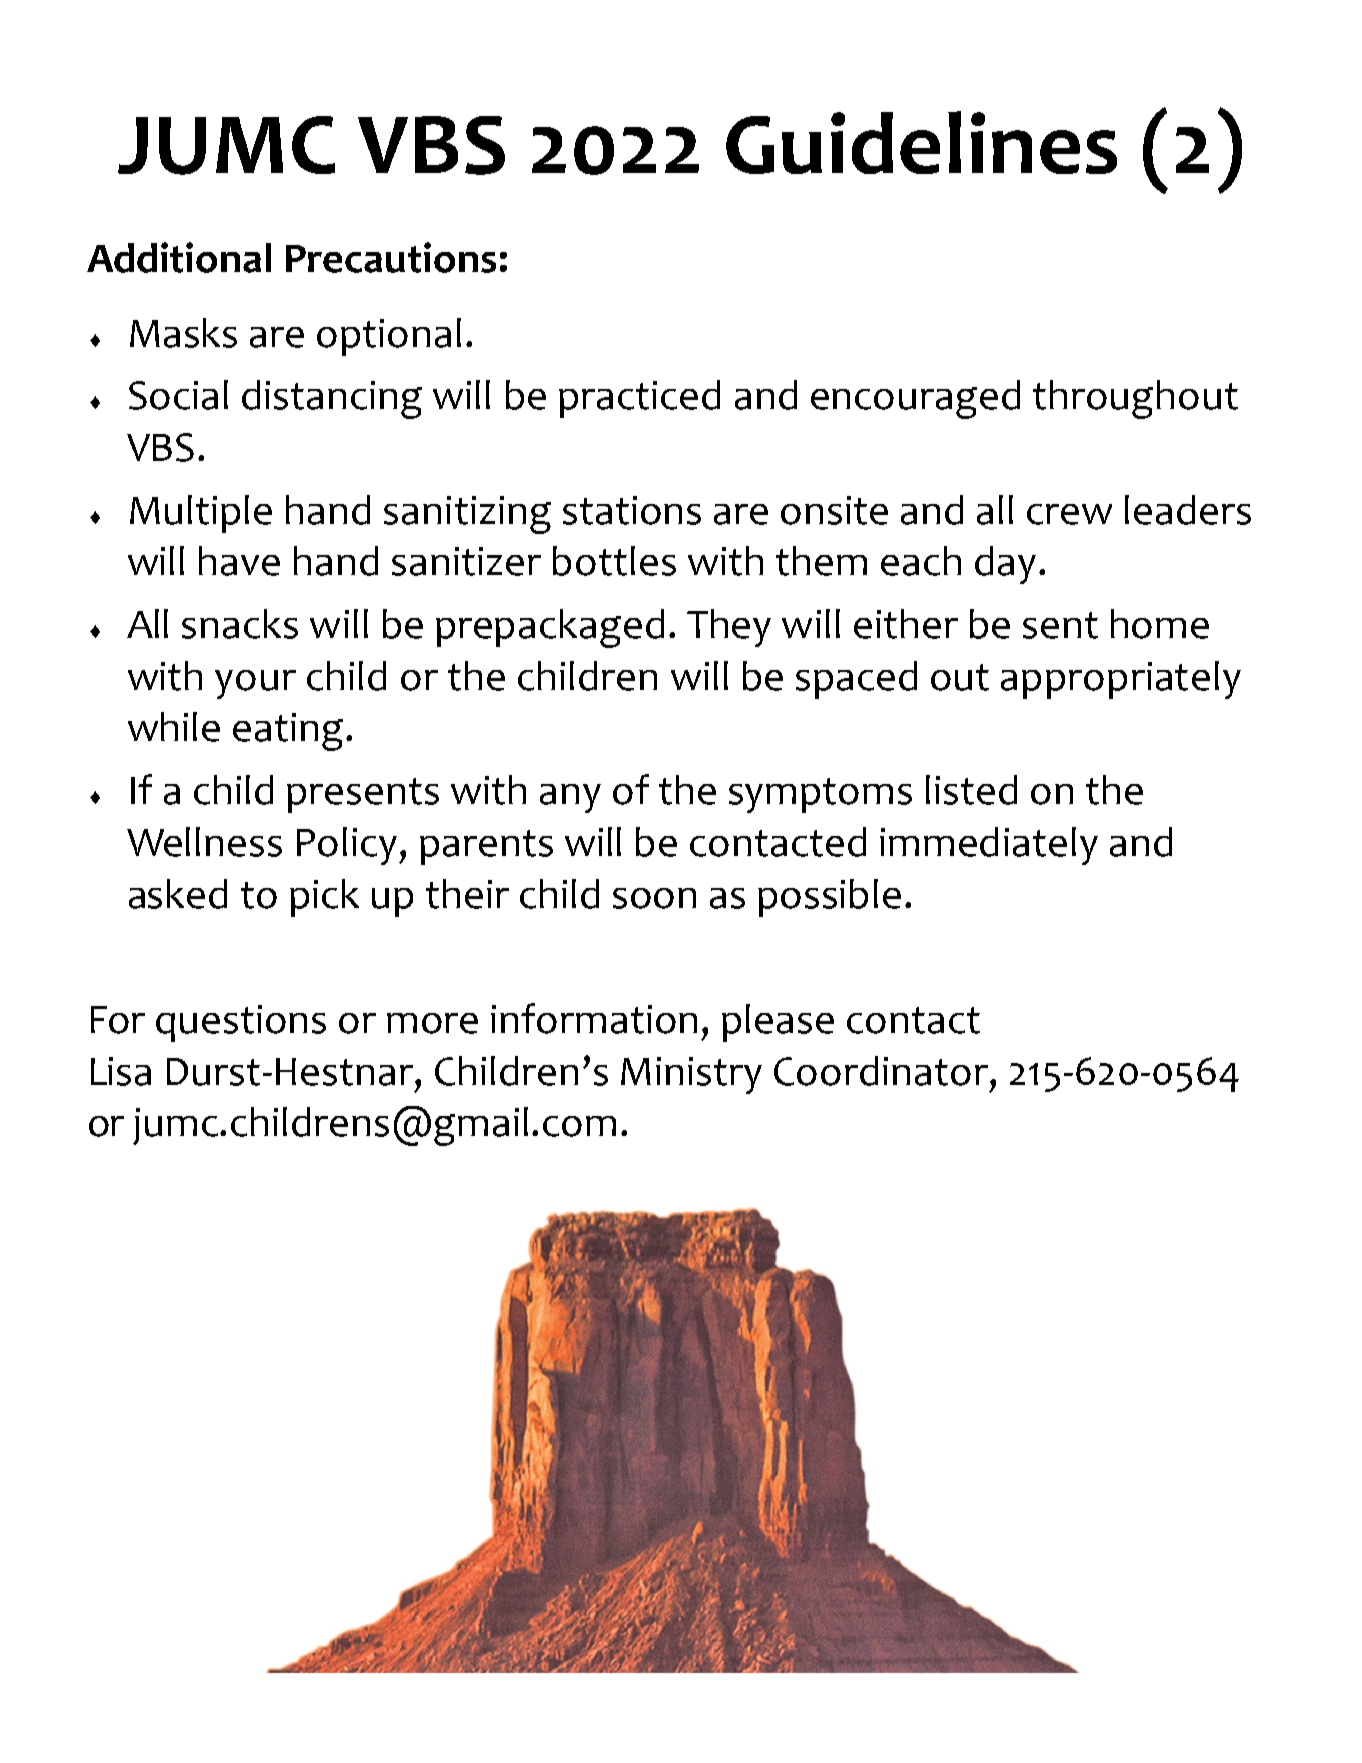  What do you see at coordinates (1160, 624) in the image?
I see `home` at bounding box center [1160, 624].
